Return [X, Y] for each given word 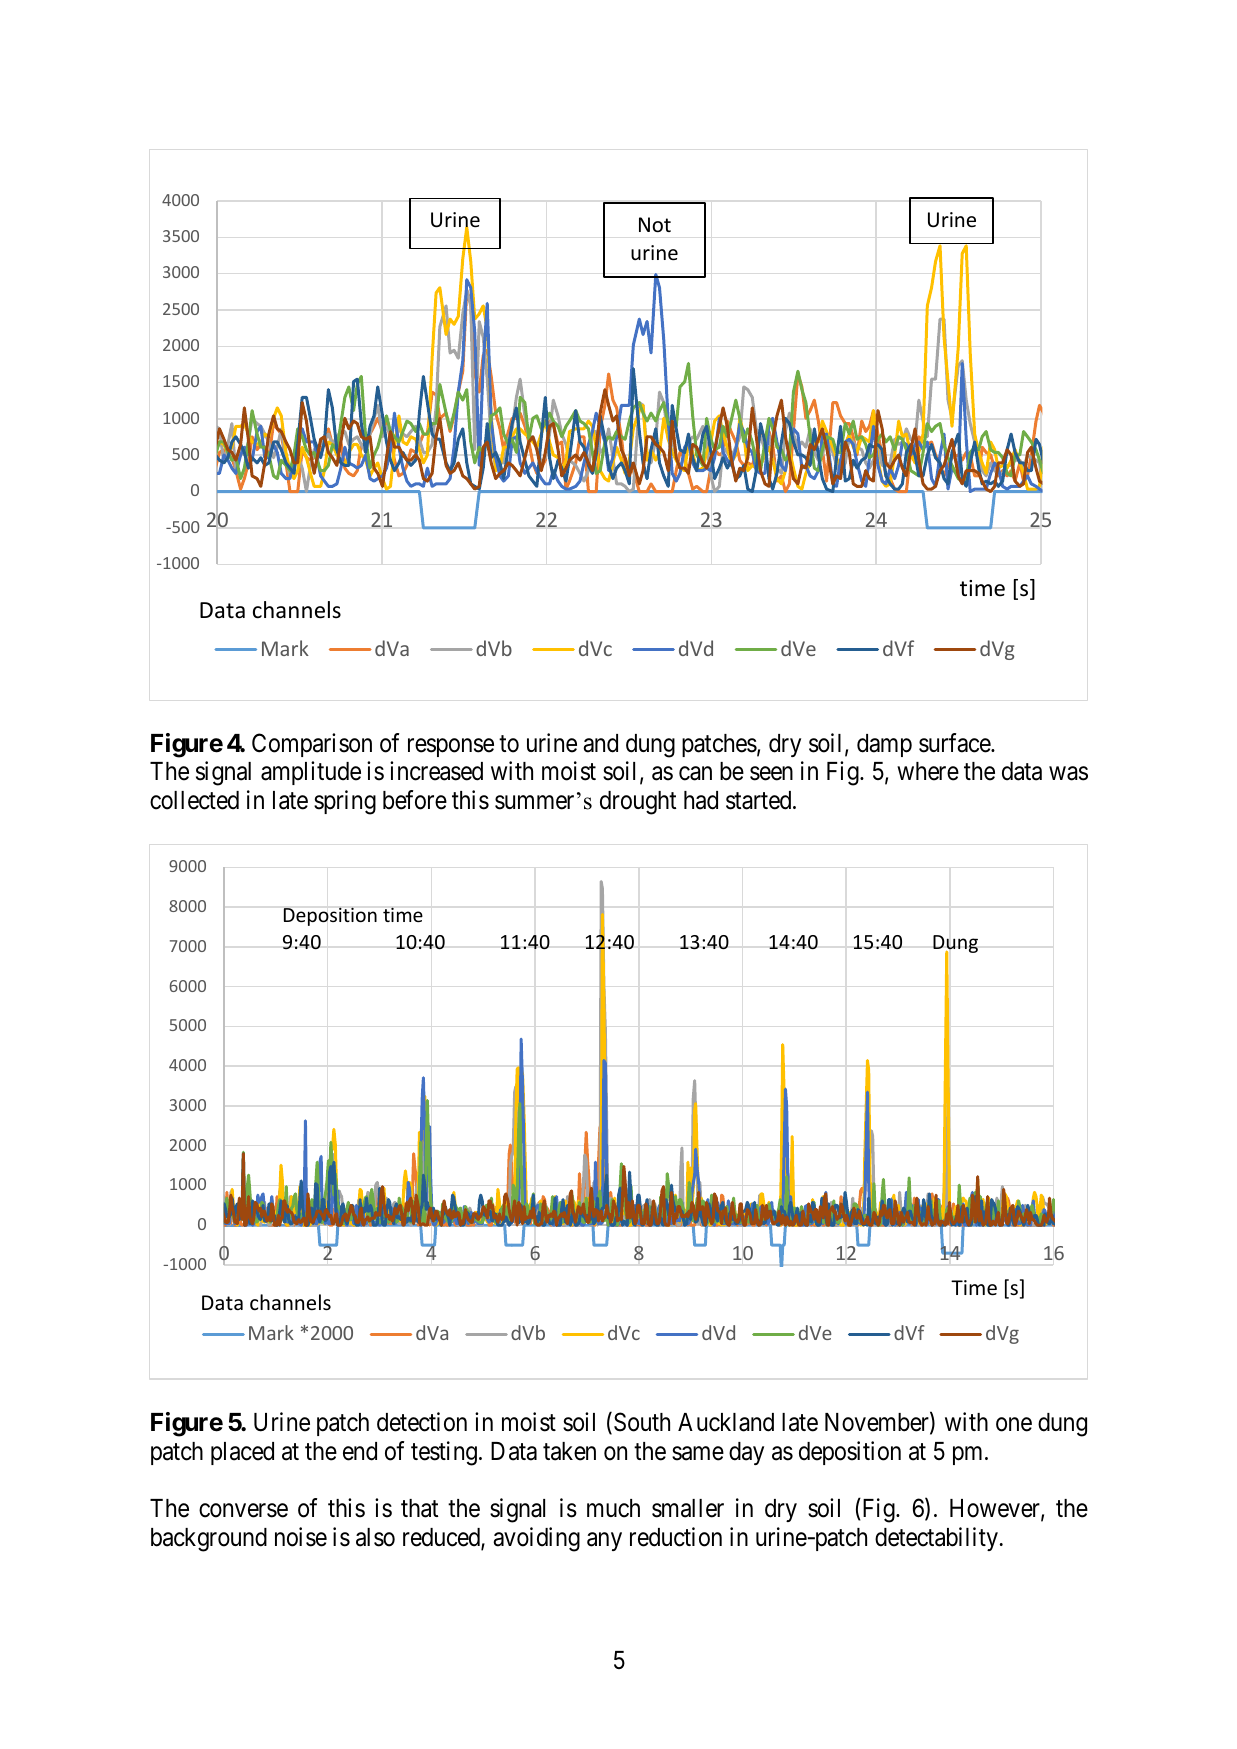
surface [955, 743]
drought [638, 803]
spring [345, 802]
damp [884, 745]
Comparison [312, 745]
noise [301, 1537]
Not [655, 225]
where [928, 771]
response [451, 747]
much [613, 1508]
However [996, 1509]
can [695, 774]
